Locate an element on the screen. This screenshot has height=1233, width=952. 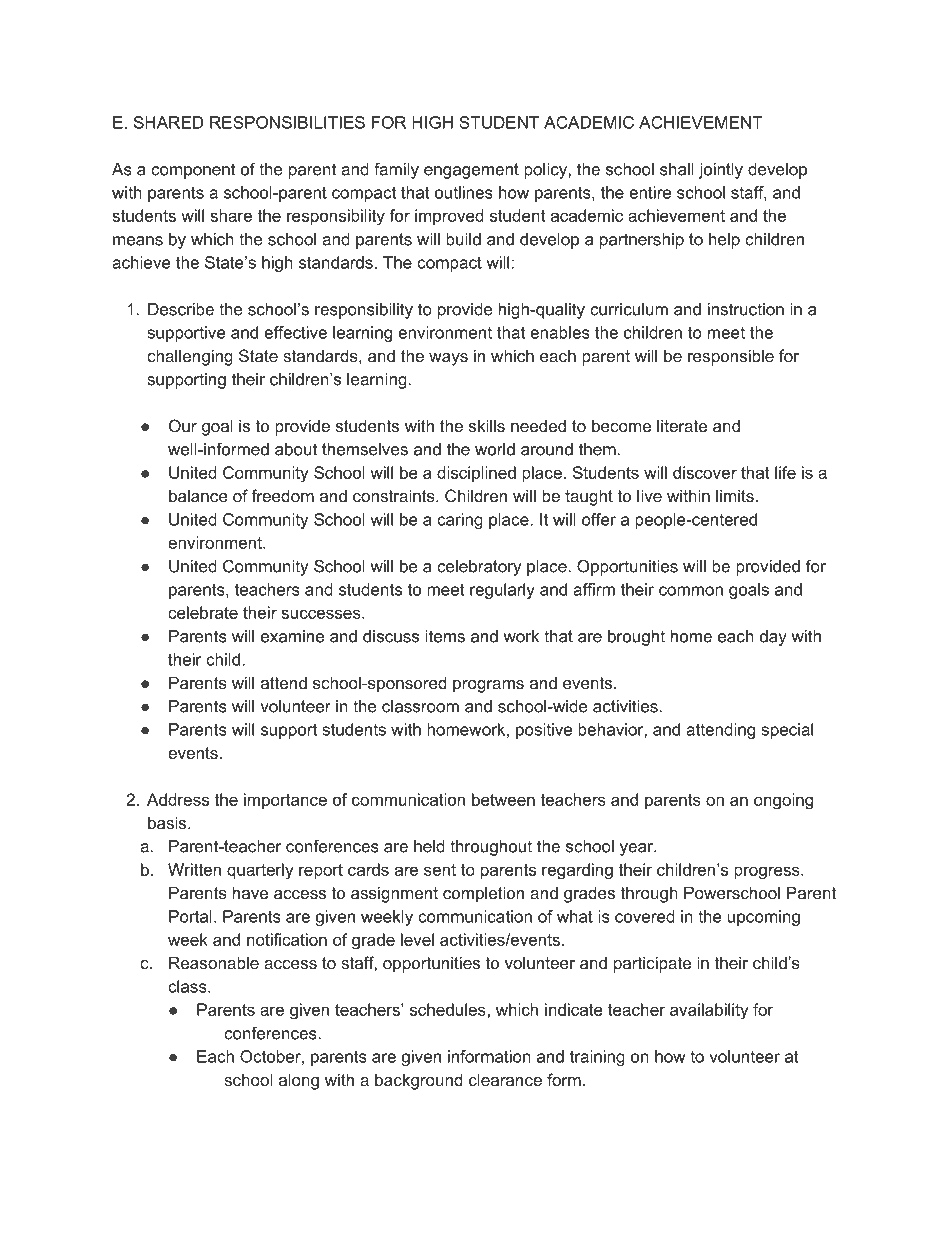
engagement is located at coordinates (471, 171).
